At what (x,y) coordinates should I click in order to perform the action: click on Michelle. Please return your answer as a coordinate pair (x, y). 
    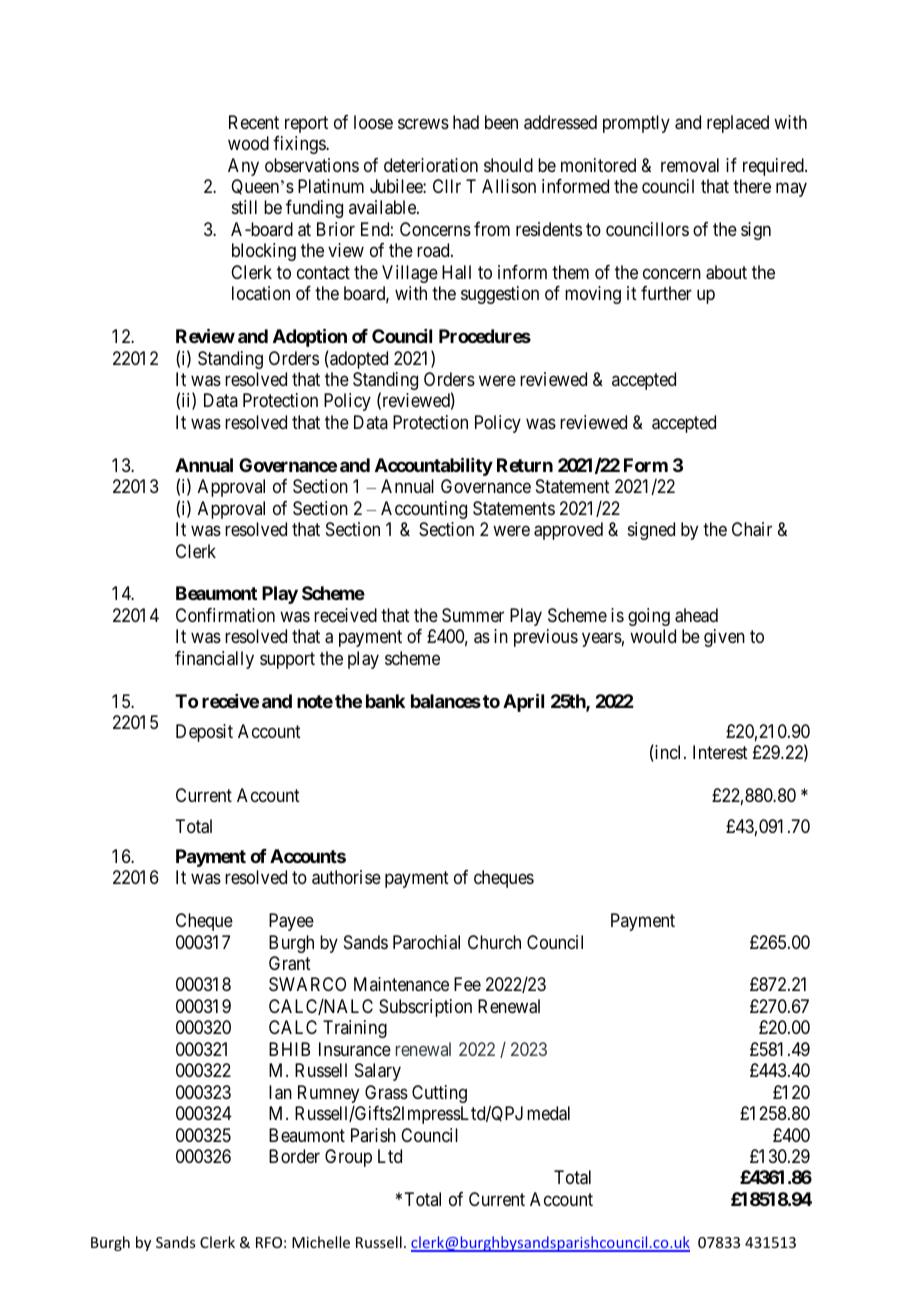
    Looking at the image, I should click on (321, 1242).
